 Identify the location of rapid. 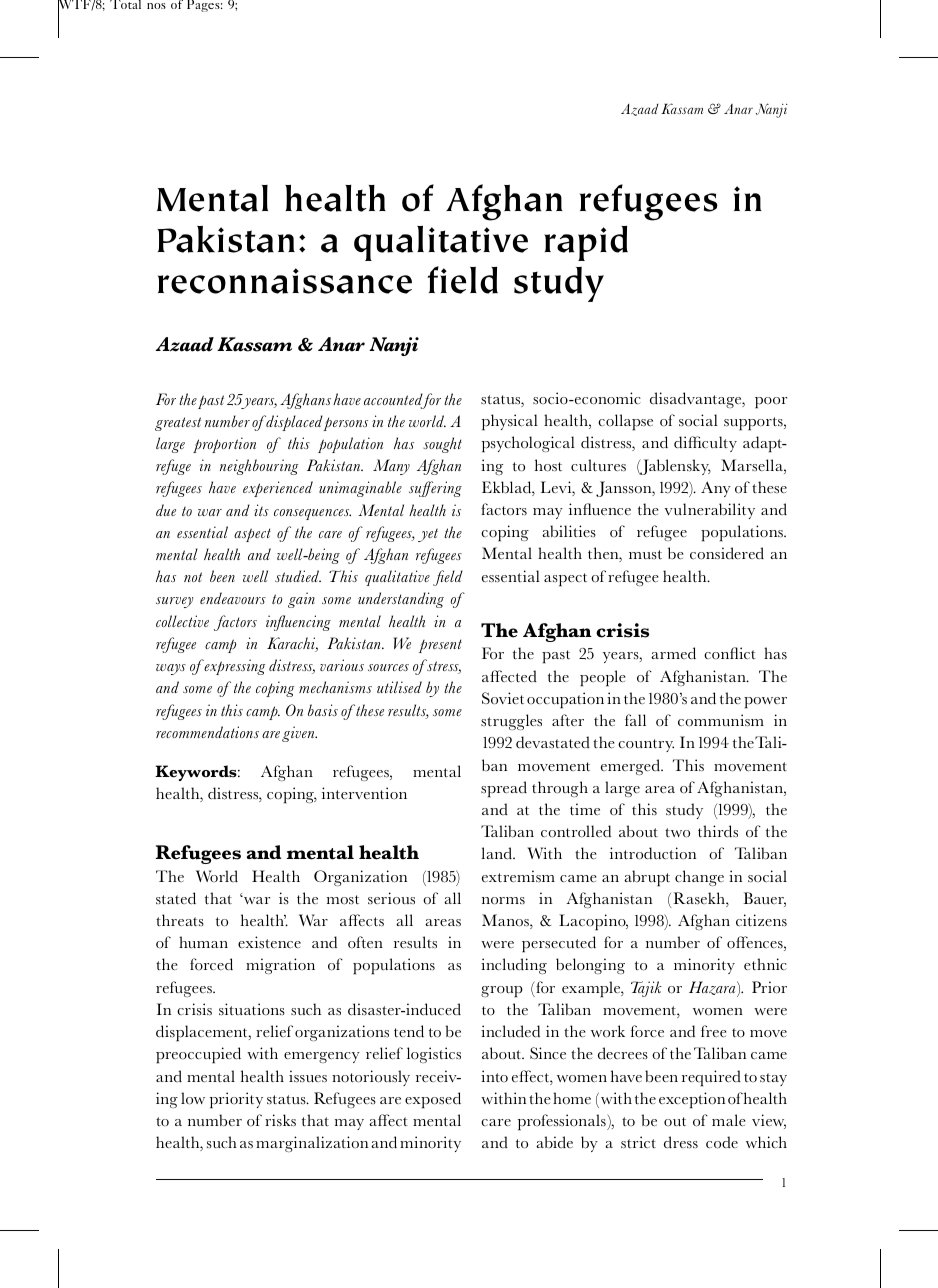
(586, 243).
